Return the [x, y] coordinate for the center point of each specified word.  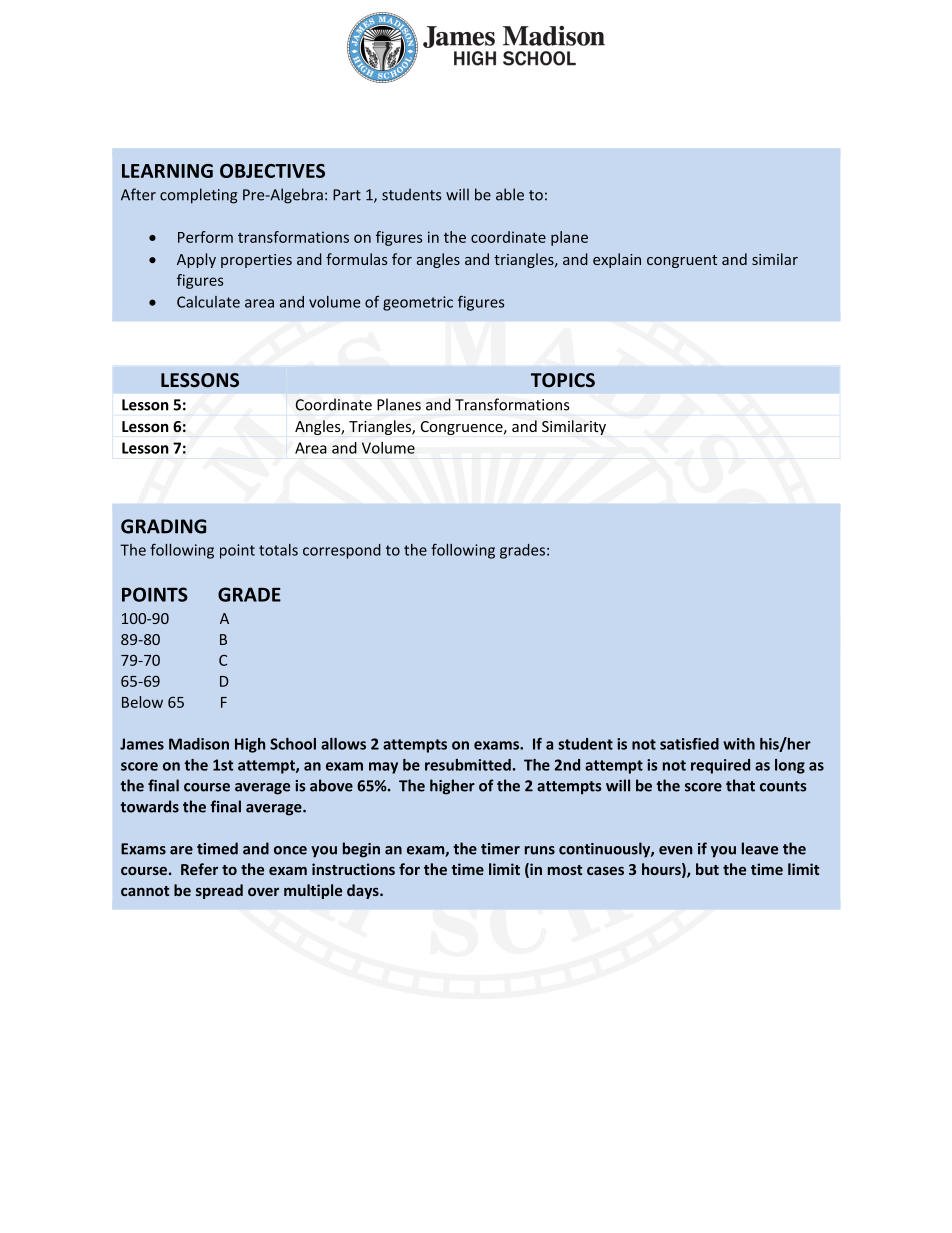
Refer [199, 869]
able [510, 194]
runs [540, 850]
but [707, 869]
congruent [682, 261]
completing [198, 196]
